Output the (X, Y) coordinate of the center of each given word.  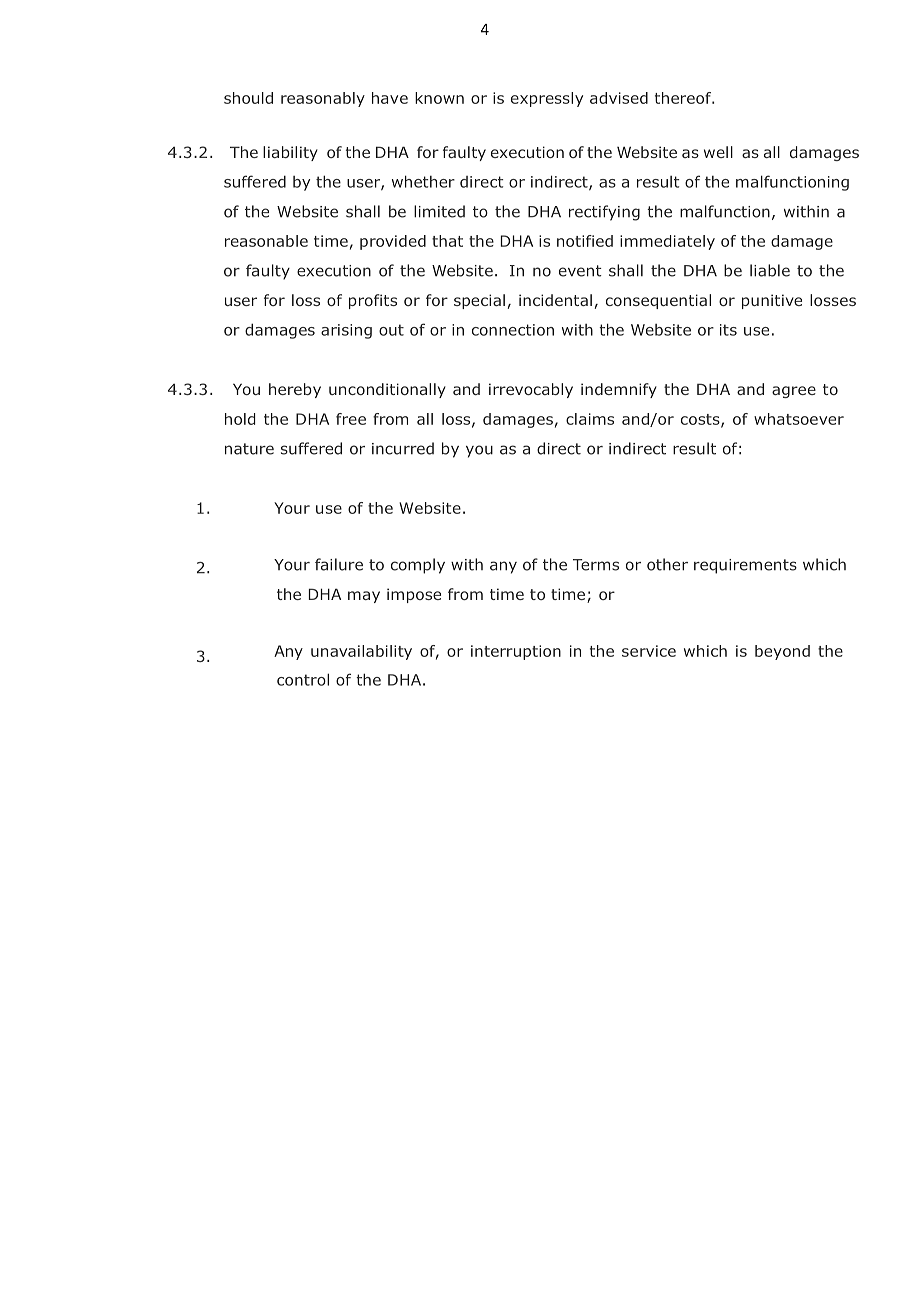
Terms (596, 565)
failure (339, 564)
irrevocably (531, 390)
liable (770, 270)
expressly (547, 99)
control (303, 679)
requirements (745, 566)
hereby (295, 390)
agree (794, 392)
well (718, 152)
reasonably (323, 99)
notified (585, 241)
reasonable (266, 241)
